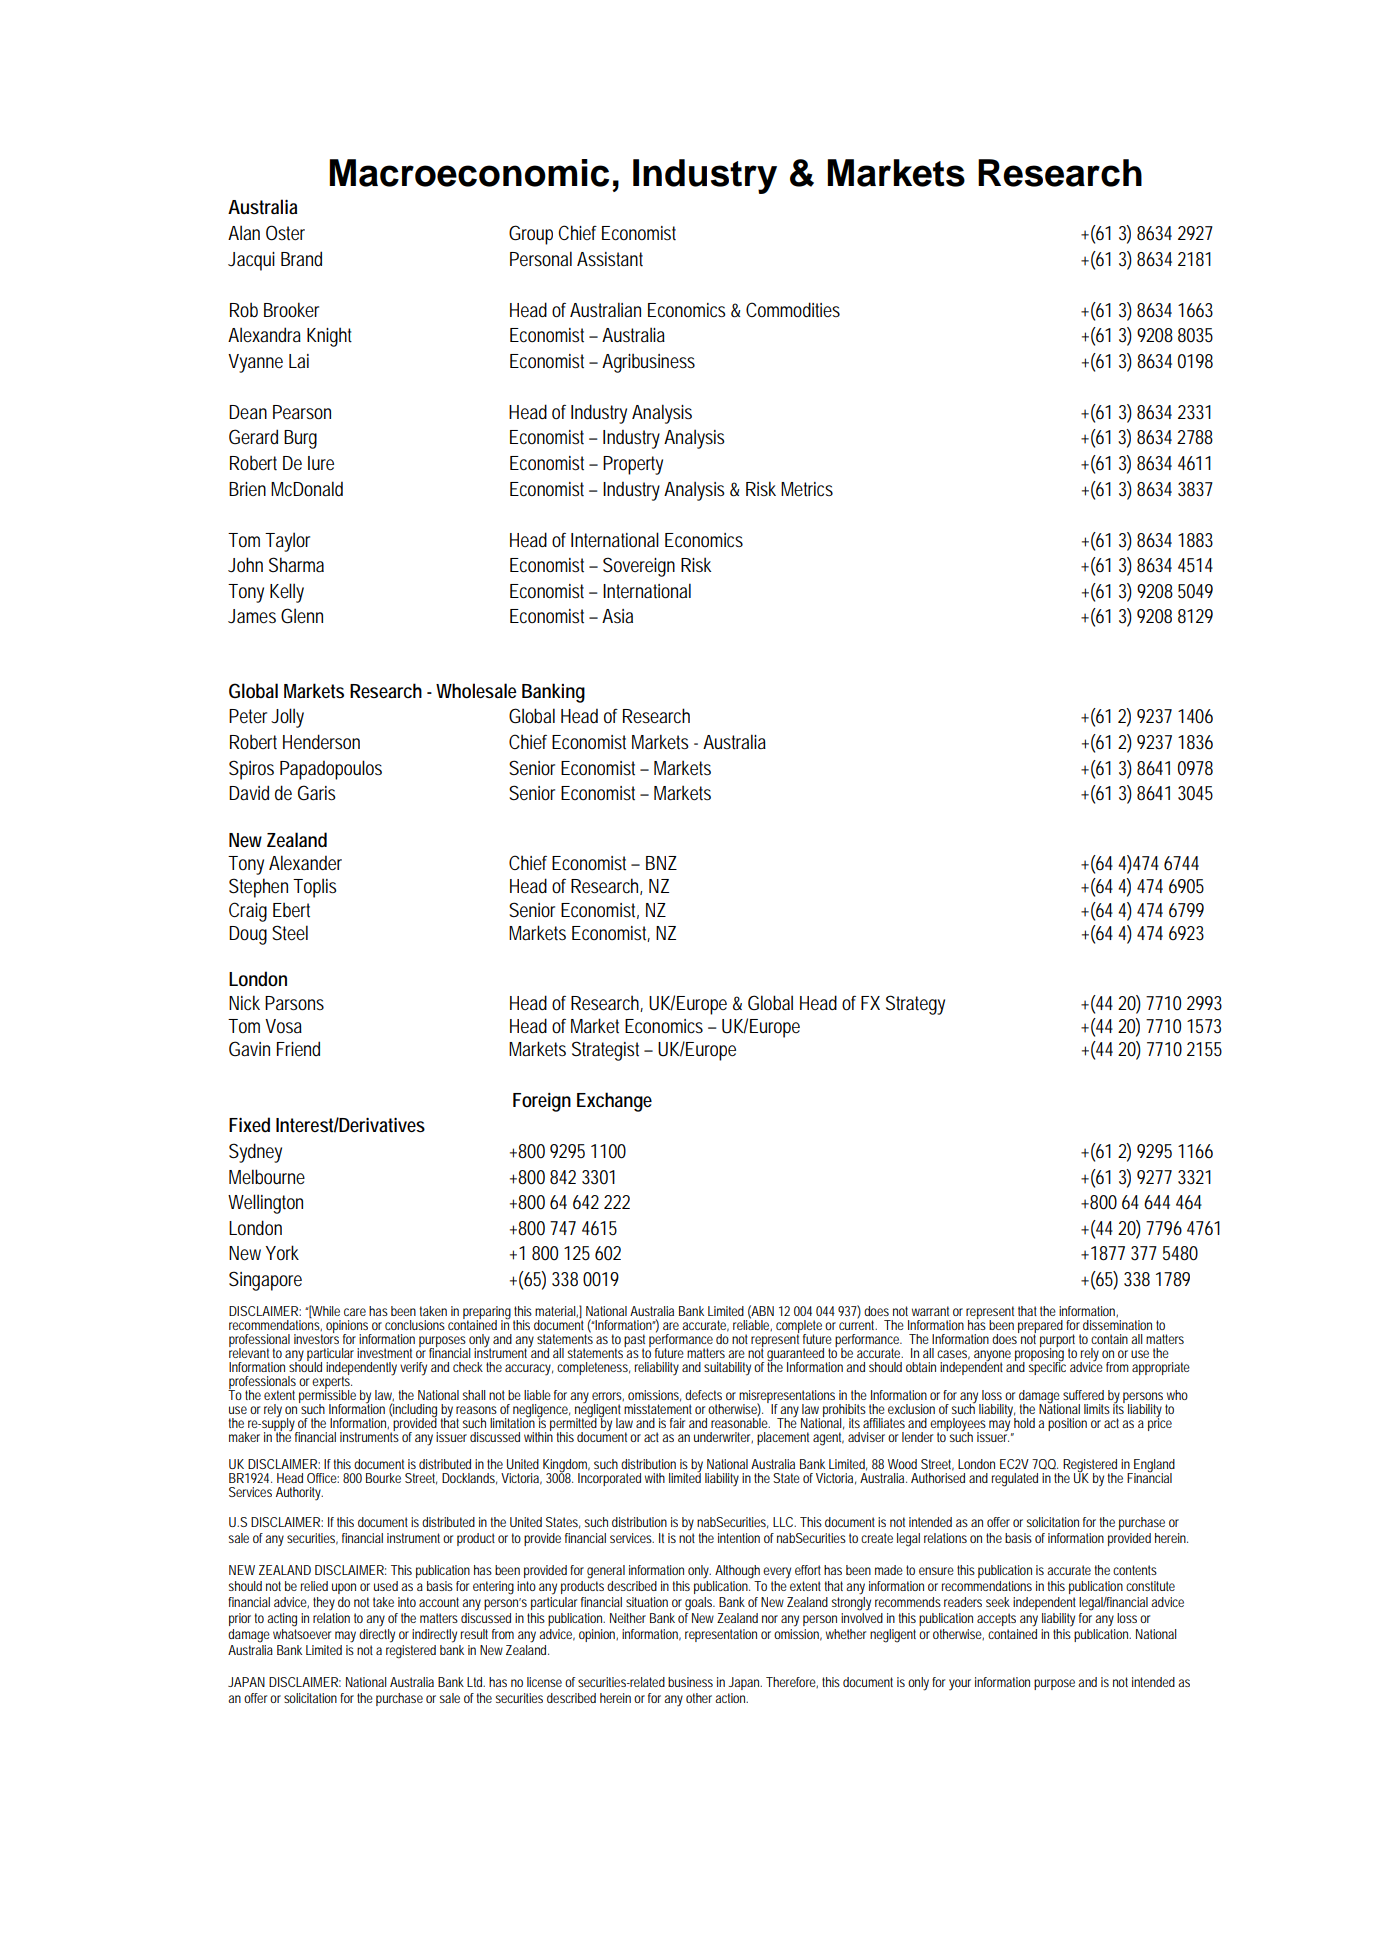  What do you see at coordinates (1117, 1325) in the screenshot?
I see `dissemination` at bounding box center [1117, 1325].
